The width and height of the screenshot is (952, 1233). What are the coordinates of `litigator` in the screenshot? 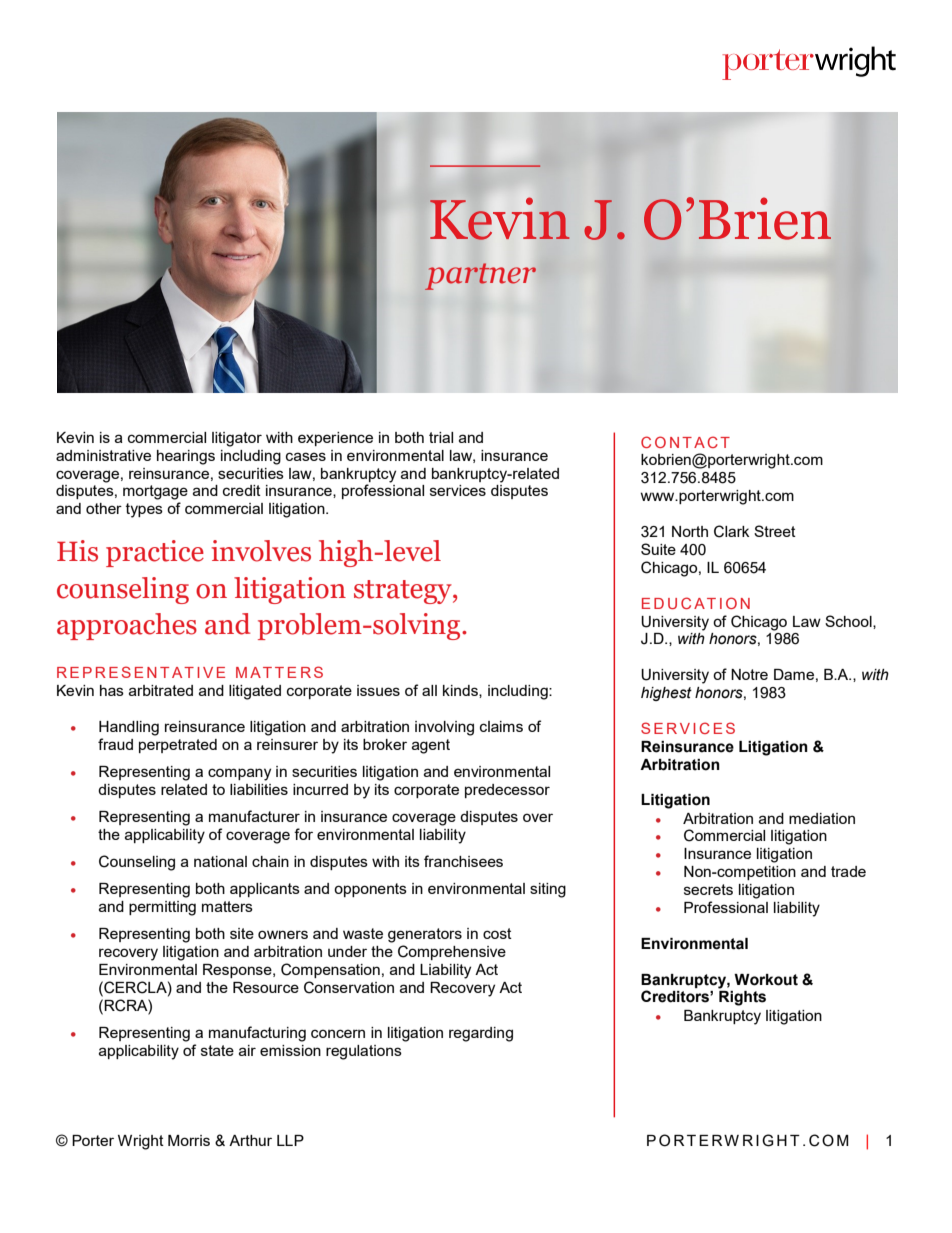 It's located at (237, 439).
